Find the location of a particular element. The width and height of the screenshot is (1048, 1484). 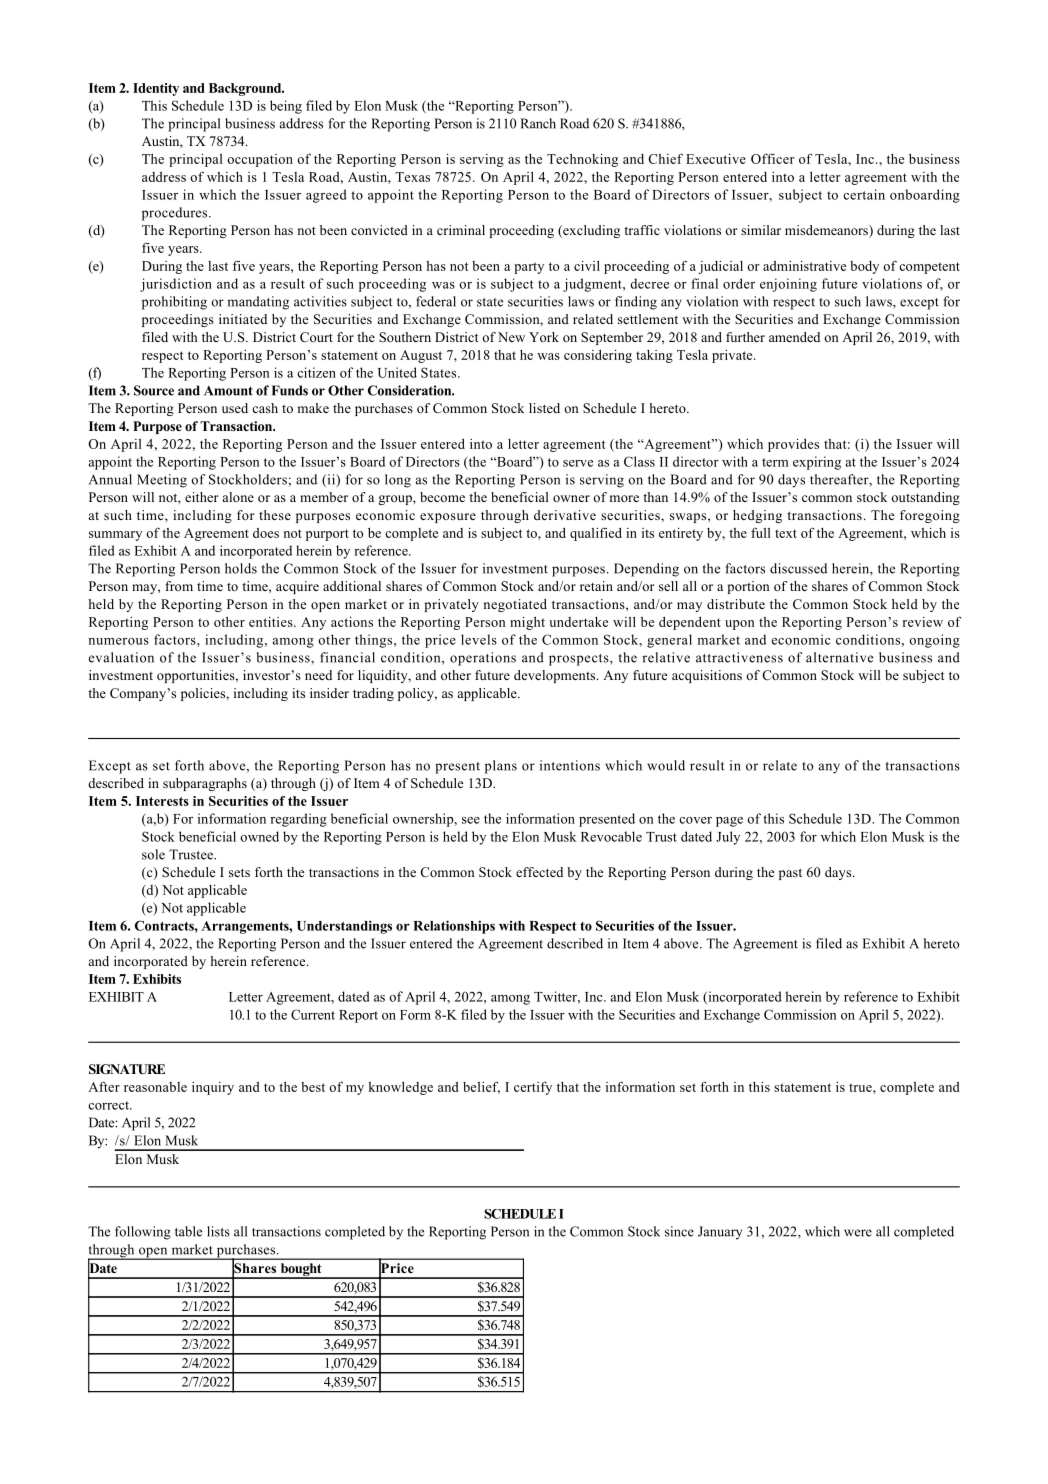

developments is located at coordinates (556, 676).
